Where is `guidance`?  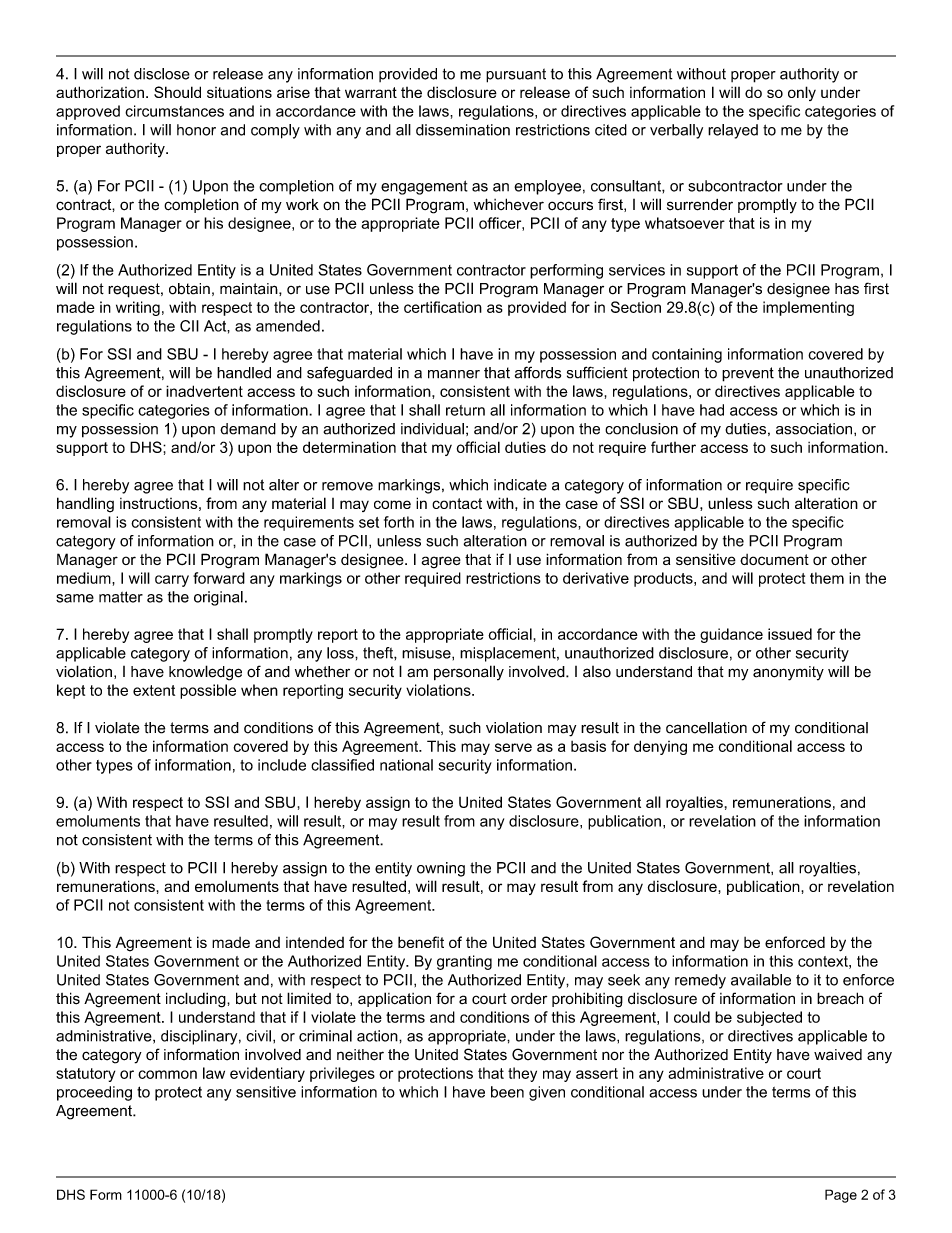 guidance is located at coordinates (731, 635).
